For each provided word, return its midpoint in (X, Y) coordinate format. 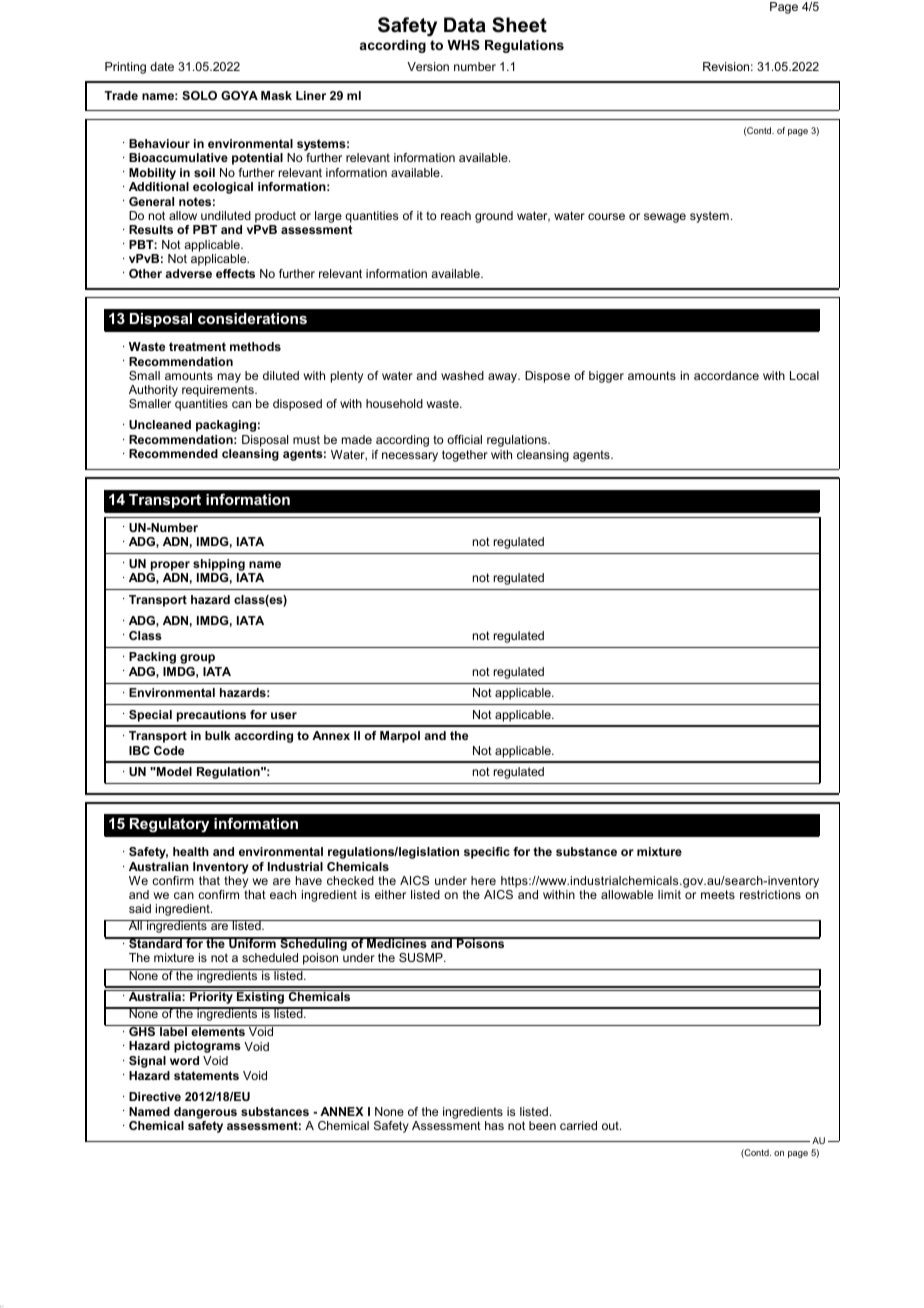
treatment (197, 346)
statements (206, 1075)
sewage (665, 218)
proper (170, 566)
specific (487, 853)
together (465, 456)
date (162, 66)
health (191, 851)
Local (804, 375)
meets (718, 894)
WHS (463, 45)
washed (462, 375)
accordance (726, 375)
